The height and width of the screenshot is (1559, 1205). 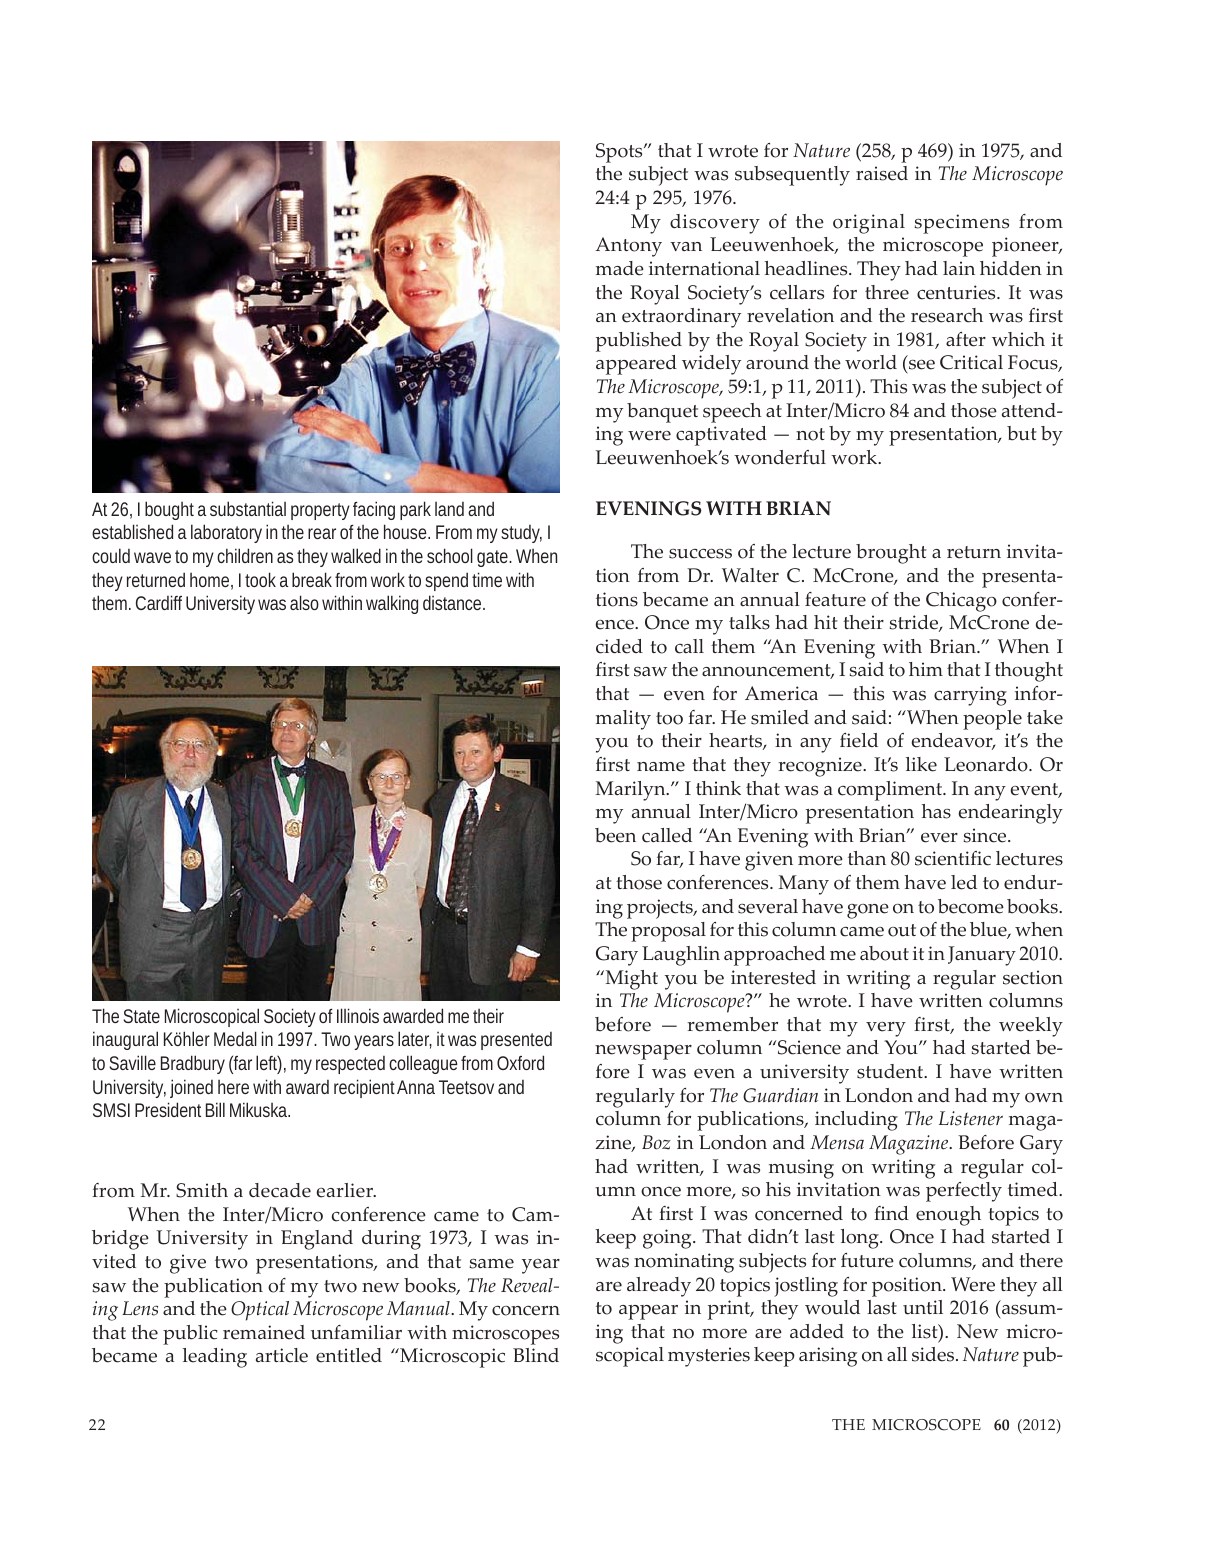 I want to click on Spots, so click(x=620, y=153).
